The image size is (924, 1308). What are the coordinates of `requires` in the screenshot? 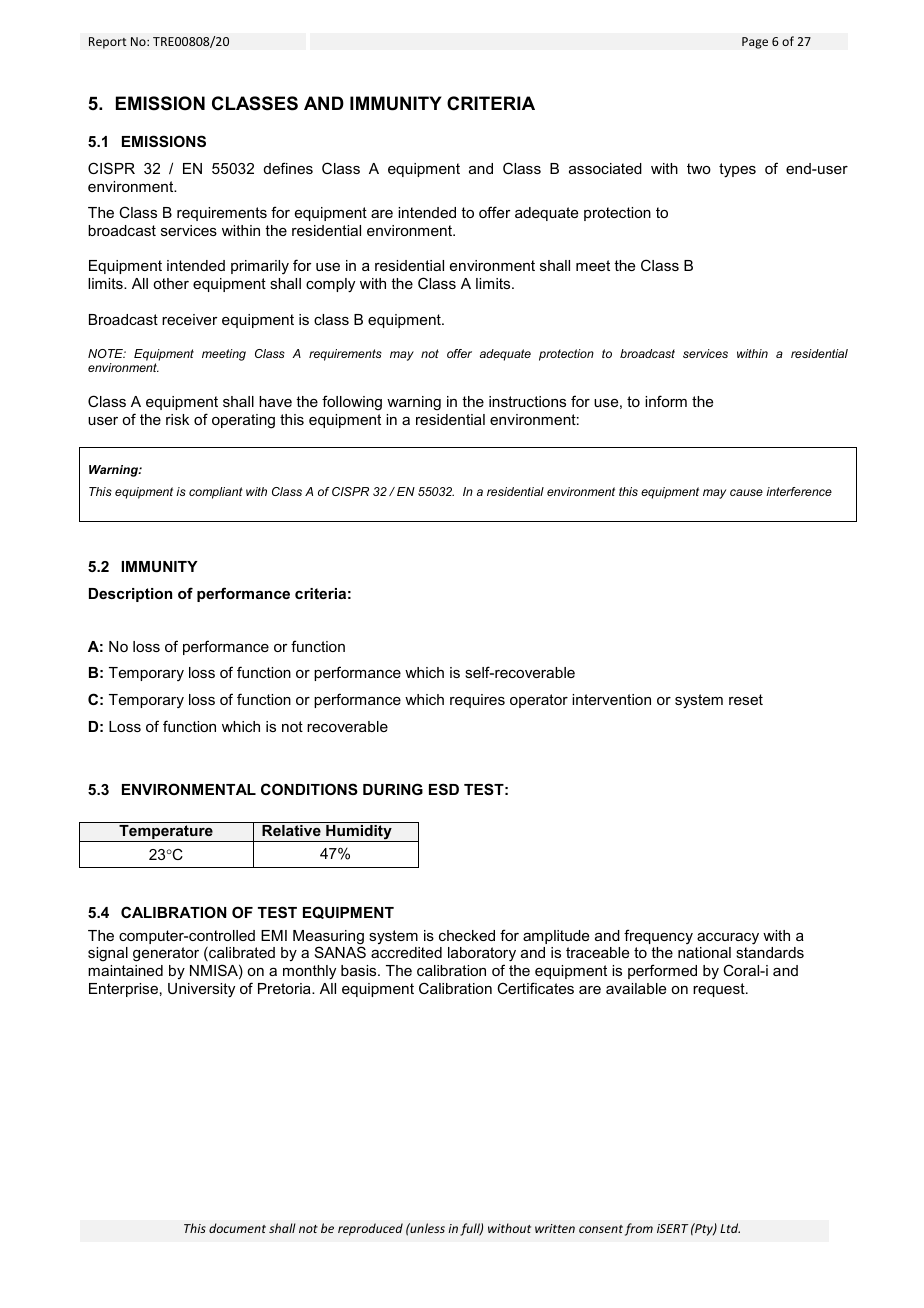 It's located at (477, 701).
